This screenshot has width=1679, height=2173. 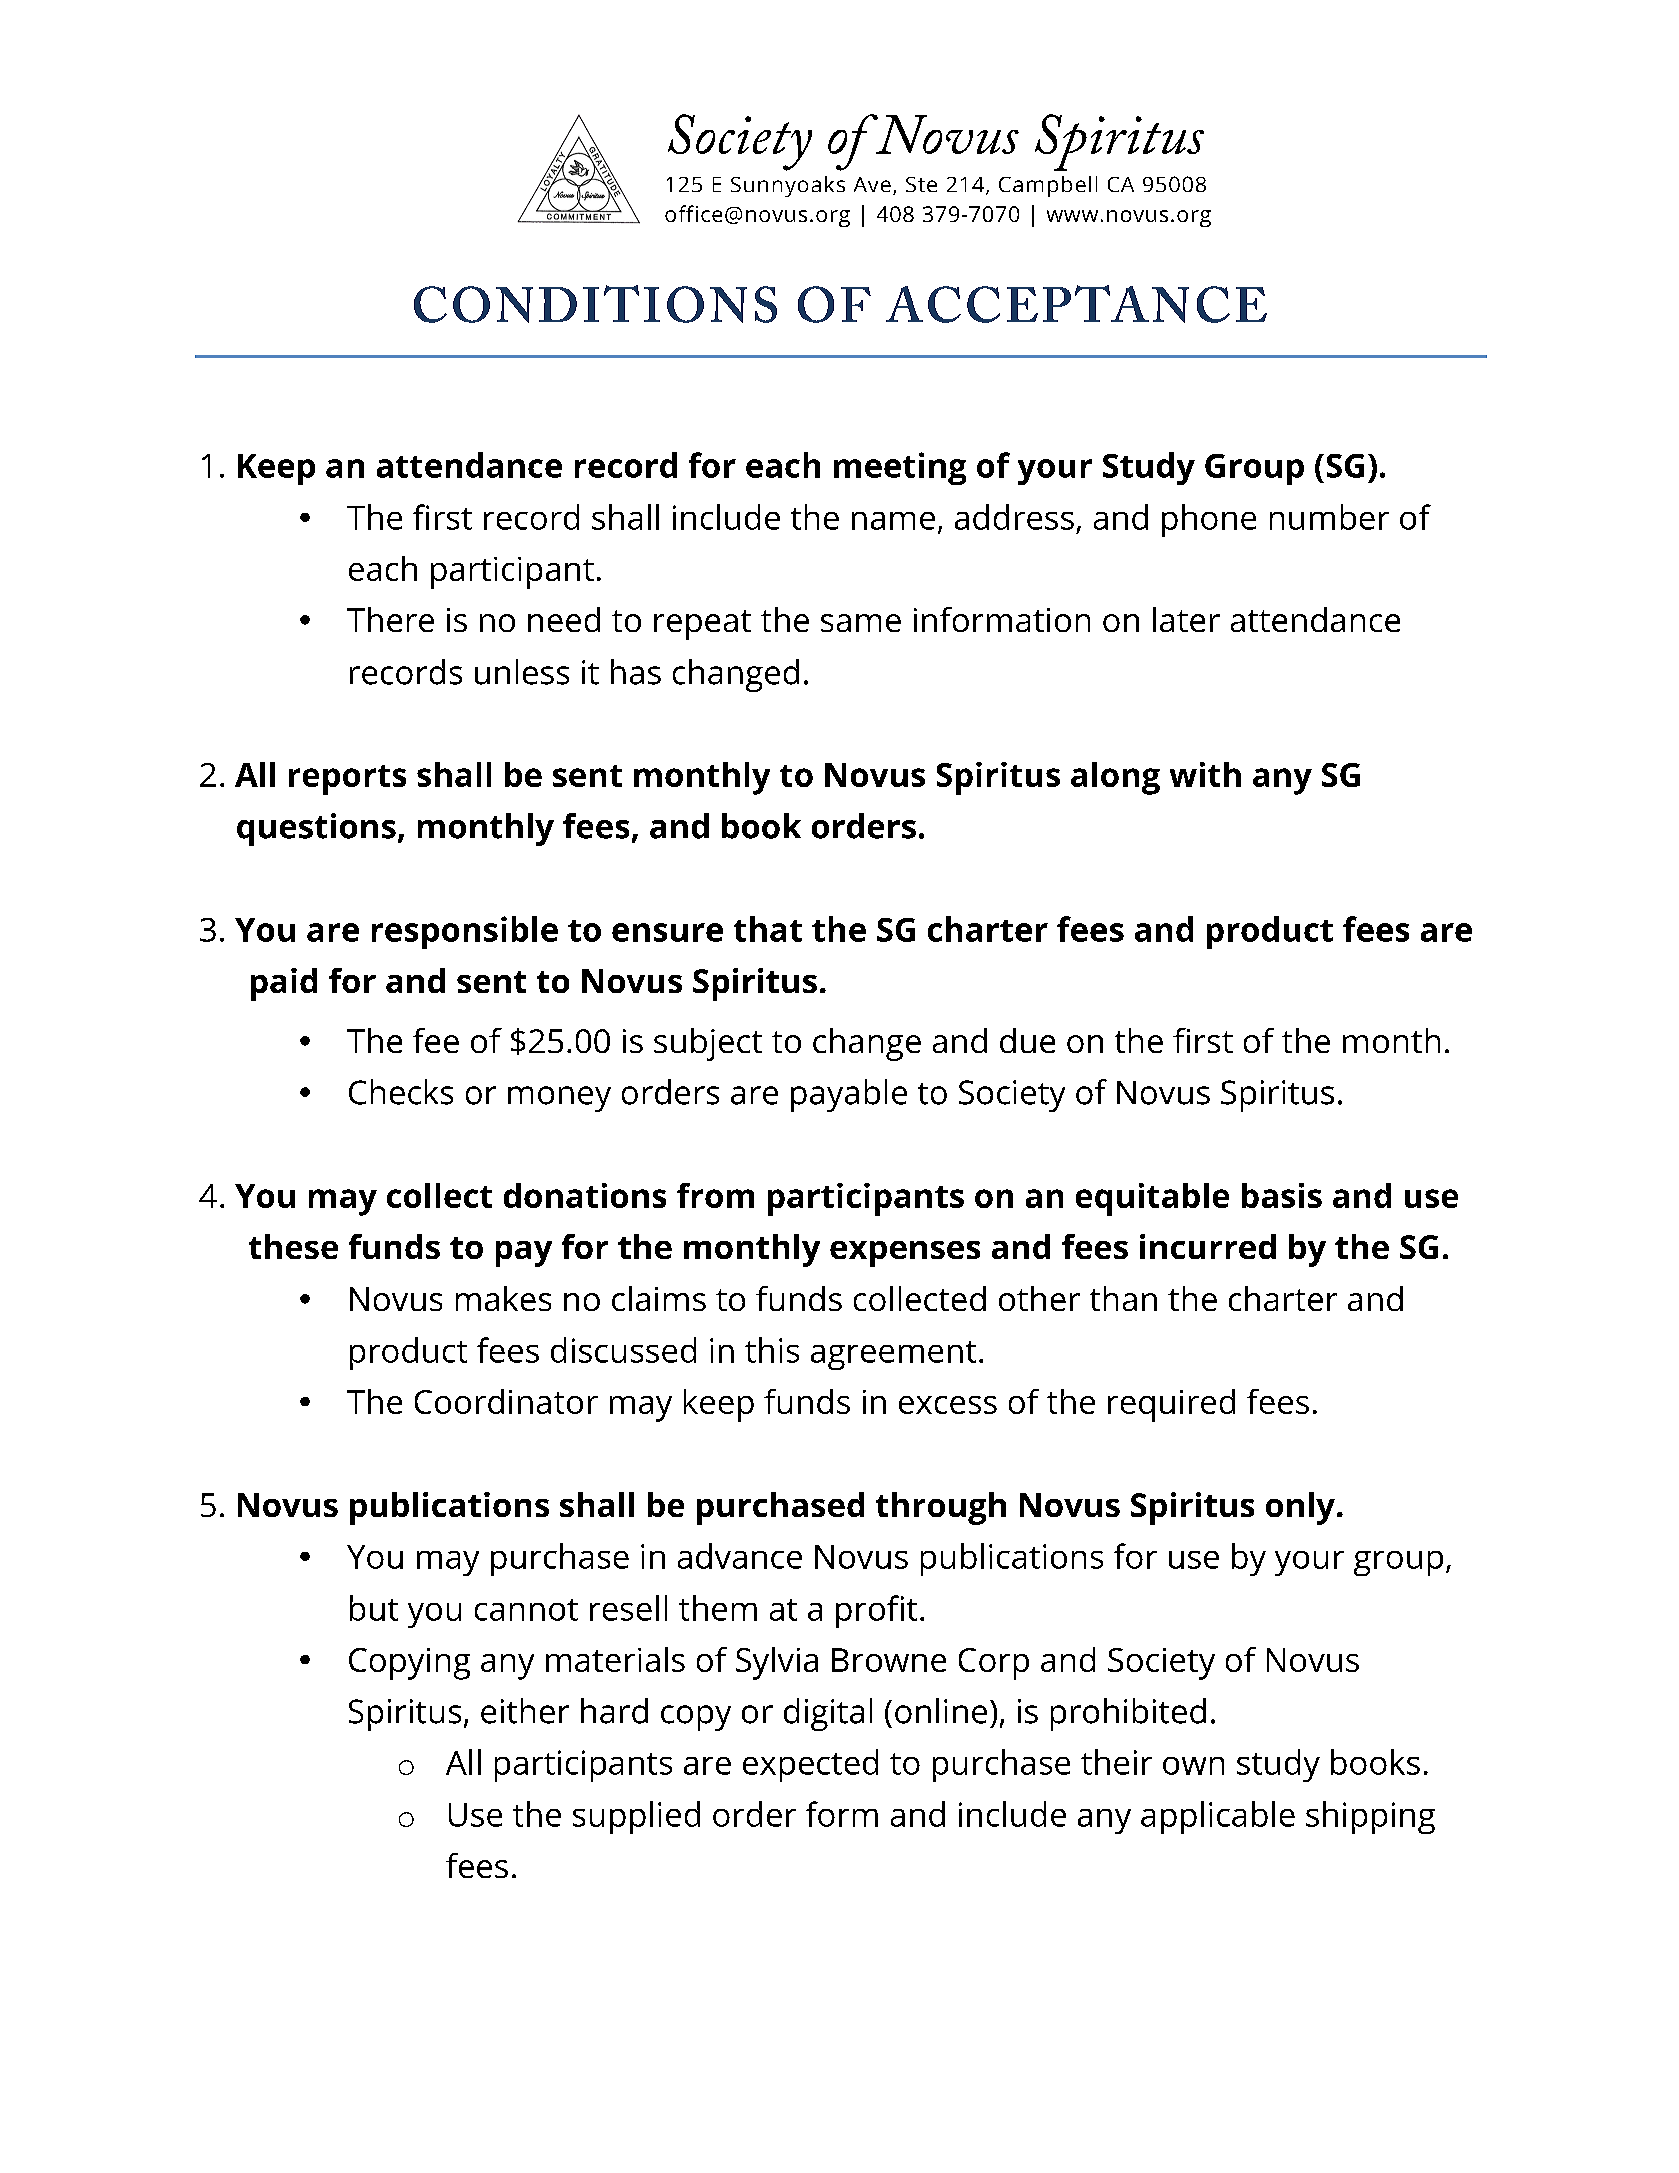 I want to click on either, so click(x=525, y=1711).
